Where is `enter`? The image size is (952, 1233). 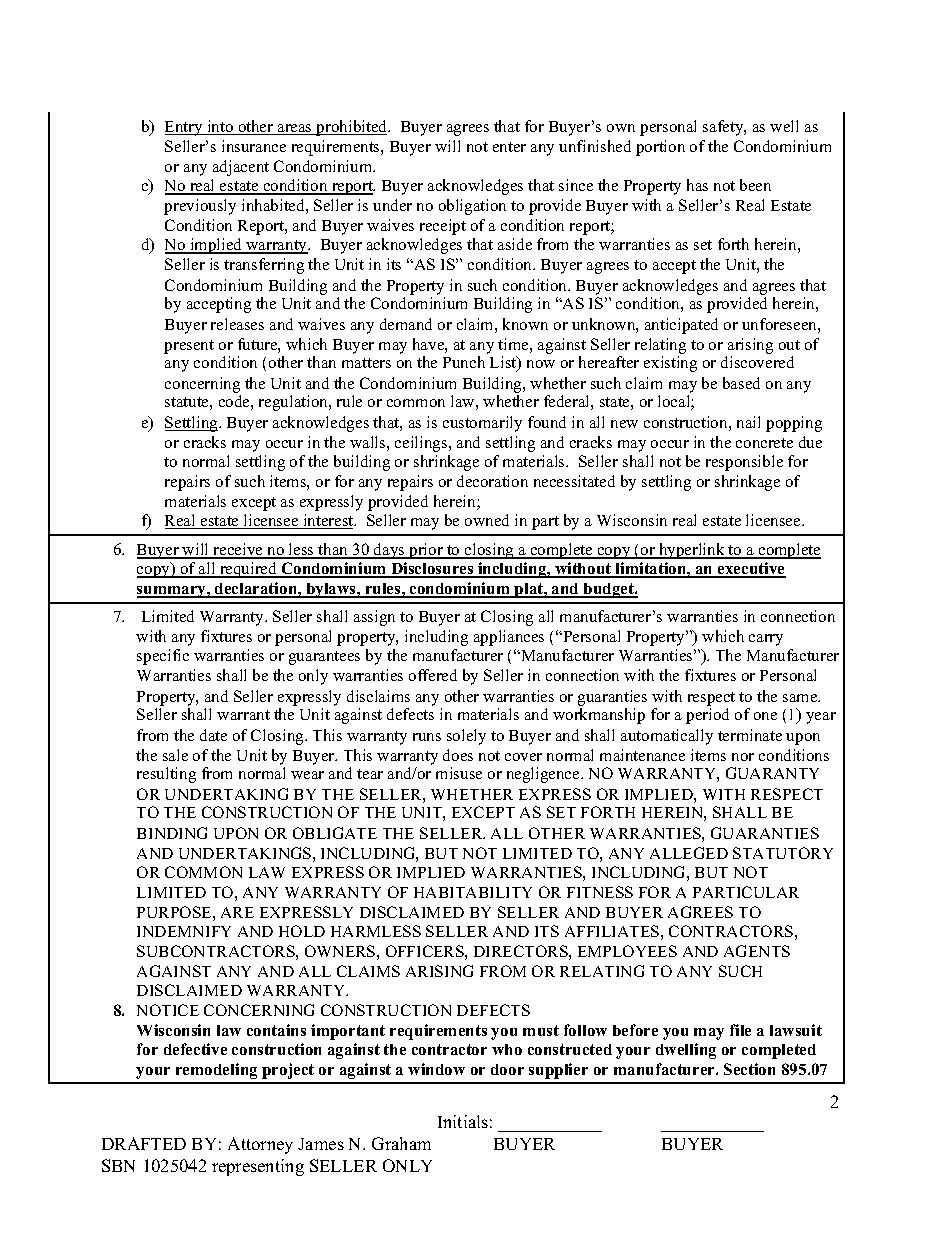
enter is located at coordinates (509, 147).
